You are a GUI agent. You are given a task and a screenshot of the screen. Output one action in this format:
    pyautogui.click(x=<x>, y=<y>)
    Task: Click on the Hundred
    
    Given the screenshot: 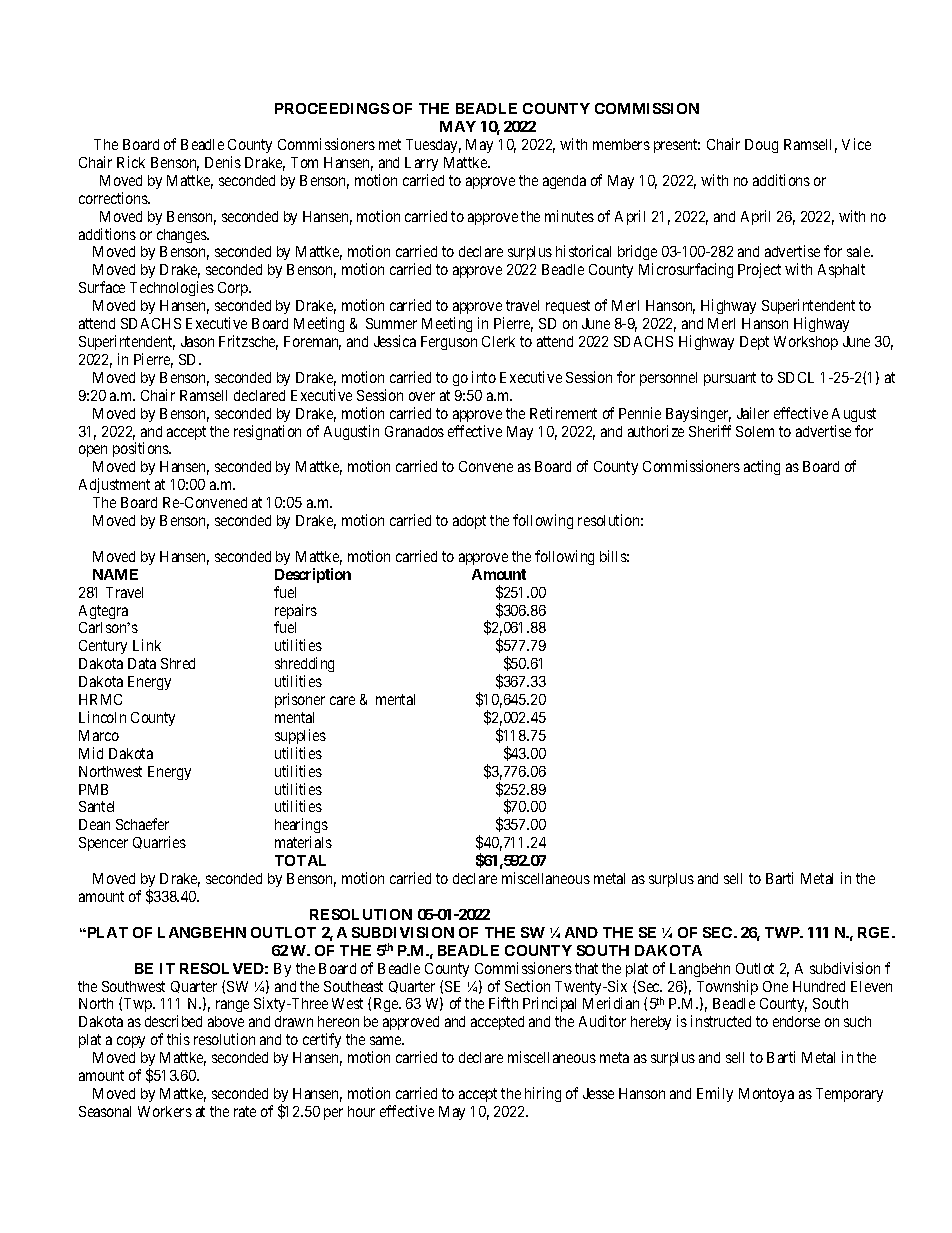 What is the action you would take?
    pyautogui.click(x=819, y=986)
